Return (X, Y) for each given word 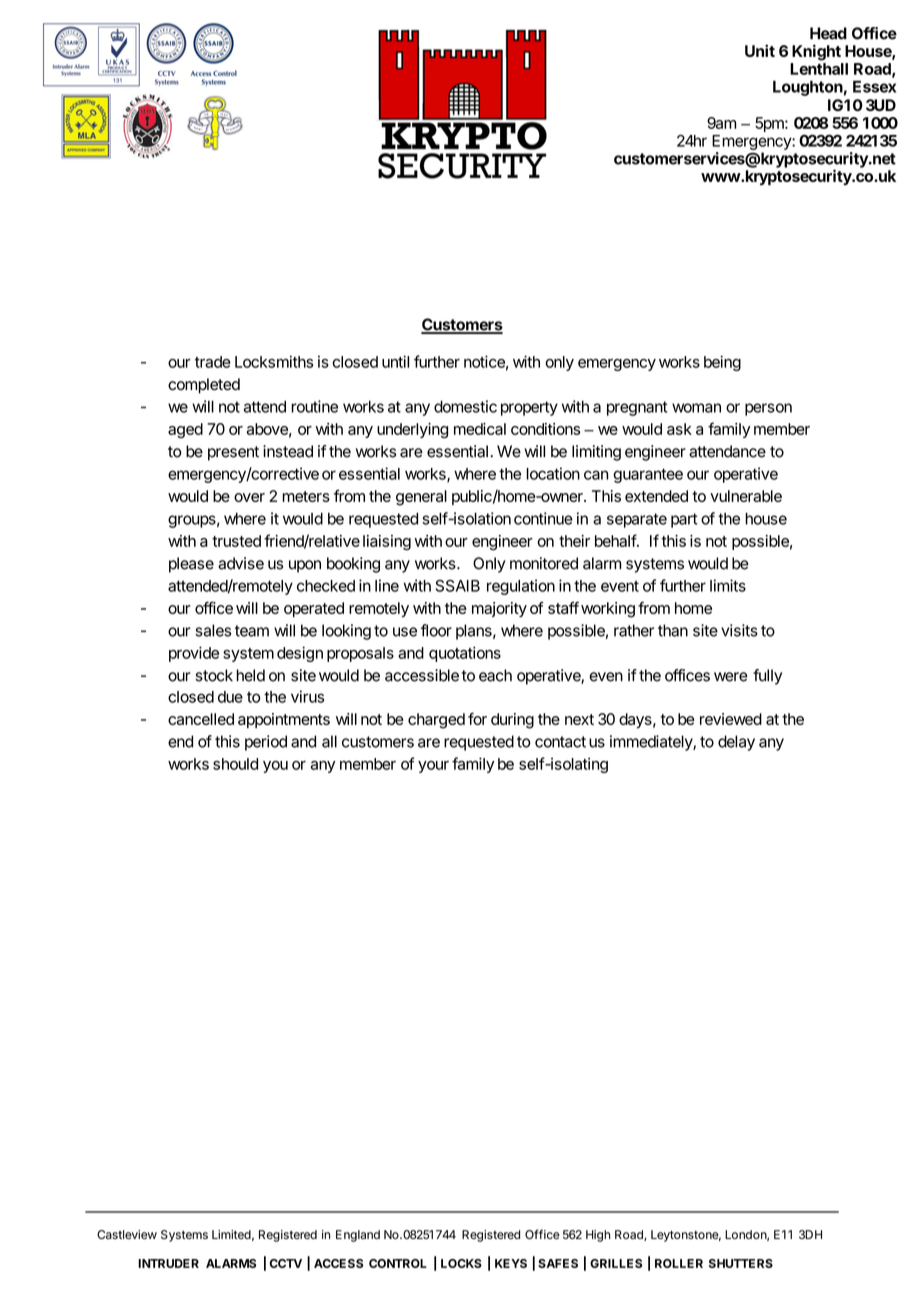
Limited (231, 1234)
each (495, 675)
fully (767, 677)
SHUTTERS (741, 1263)
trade (213, 362)
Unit (760, 50)
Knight (816, 52)
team (252, 631)
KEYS (511, 1263)
